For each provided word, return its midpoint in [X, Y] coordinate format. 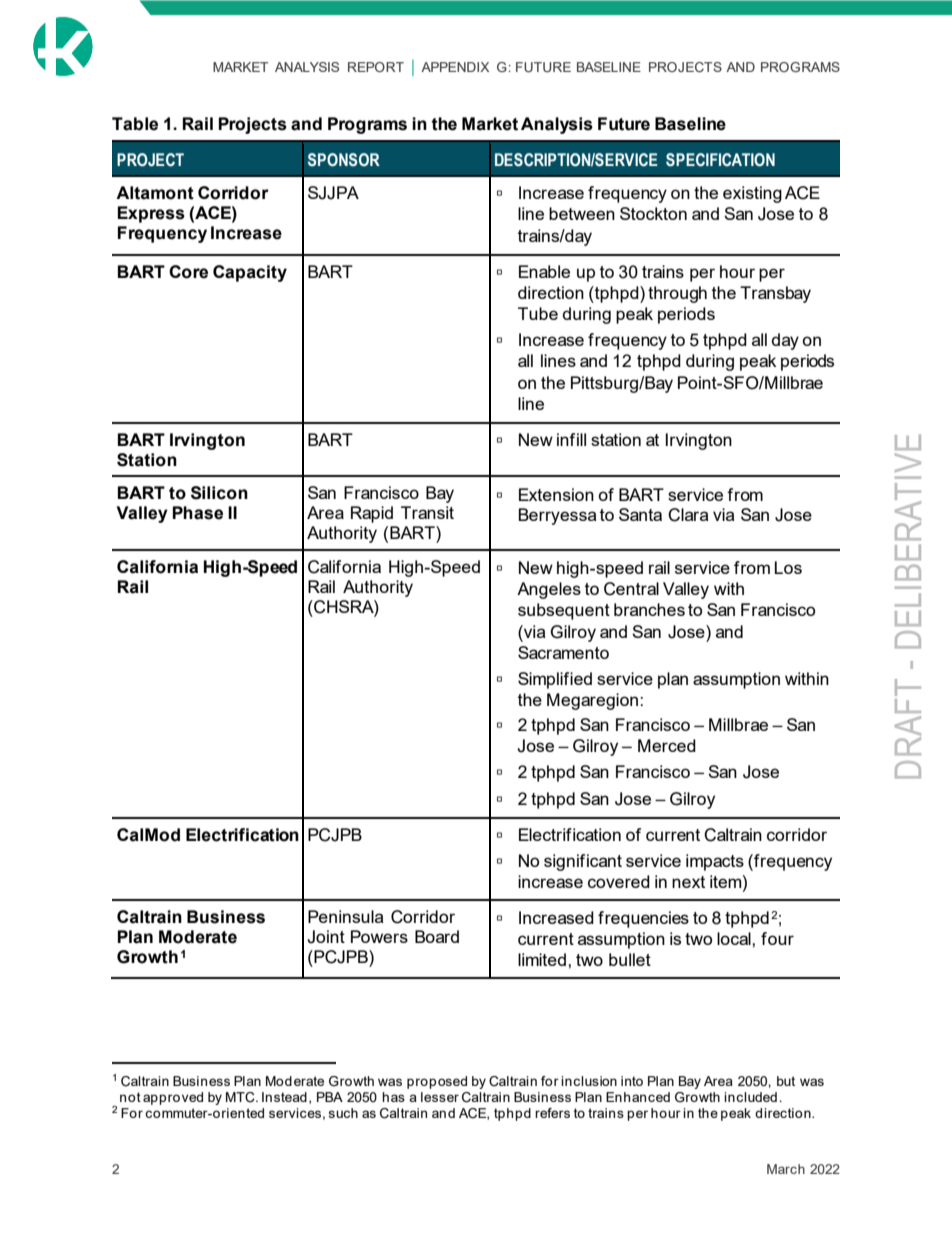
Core [188, 272]
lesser [440, 1097]
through [677, 294]
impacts [715, 862]
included [750, 1097]
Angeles [549, 590]
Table [135, 124]
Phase [197, 513]
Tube [538, 313]
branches [649, 609]
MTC [241, 1097]
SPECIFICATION [720, 160]
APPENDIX [455, 67]
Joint [326, 937]
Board [437, 936]
